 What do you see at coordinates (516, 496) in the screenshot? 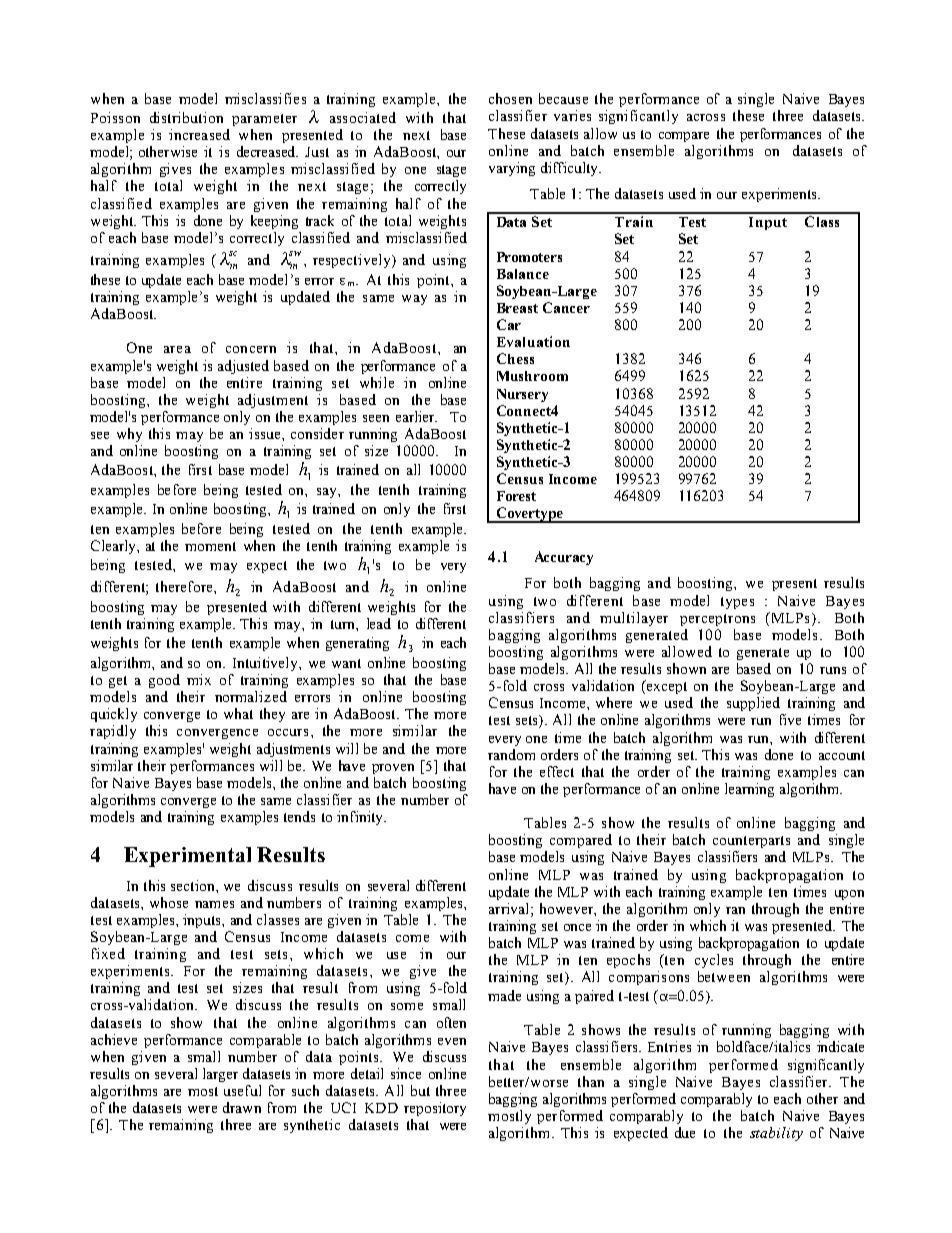
I see `Forest` at bounding box center [516, 496].
